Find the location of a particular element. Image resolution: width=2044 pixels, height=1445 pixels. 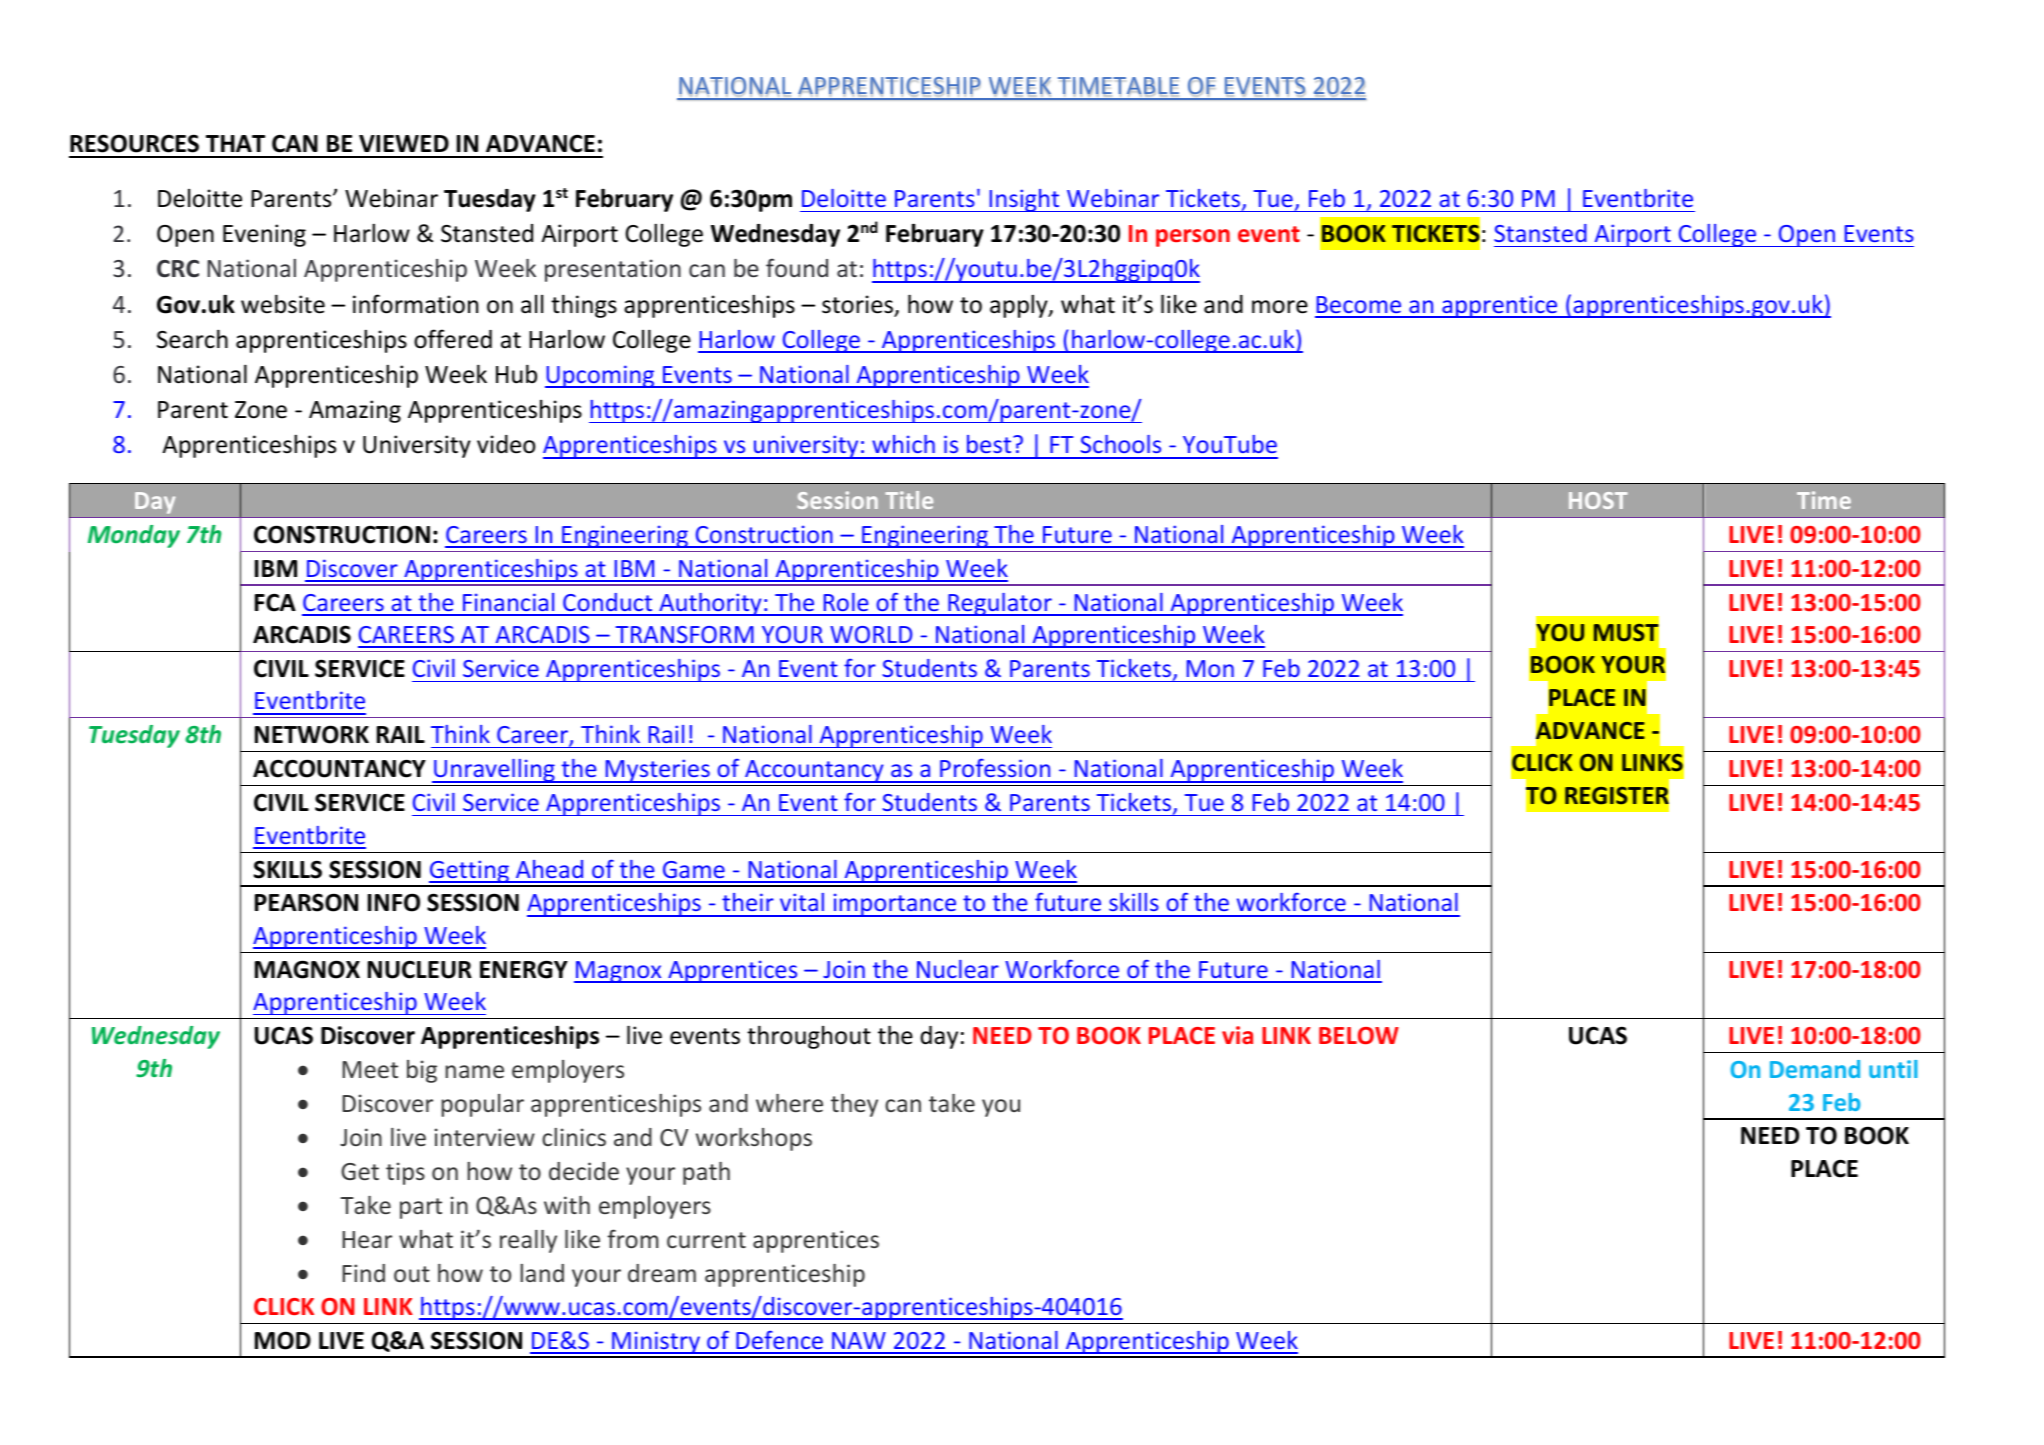

person is located at coordinates (1193, 238).
